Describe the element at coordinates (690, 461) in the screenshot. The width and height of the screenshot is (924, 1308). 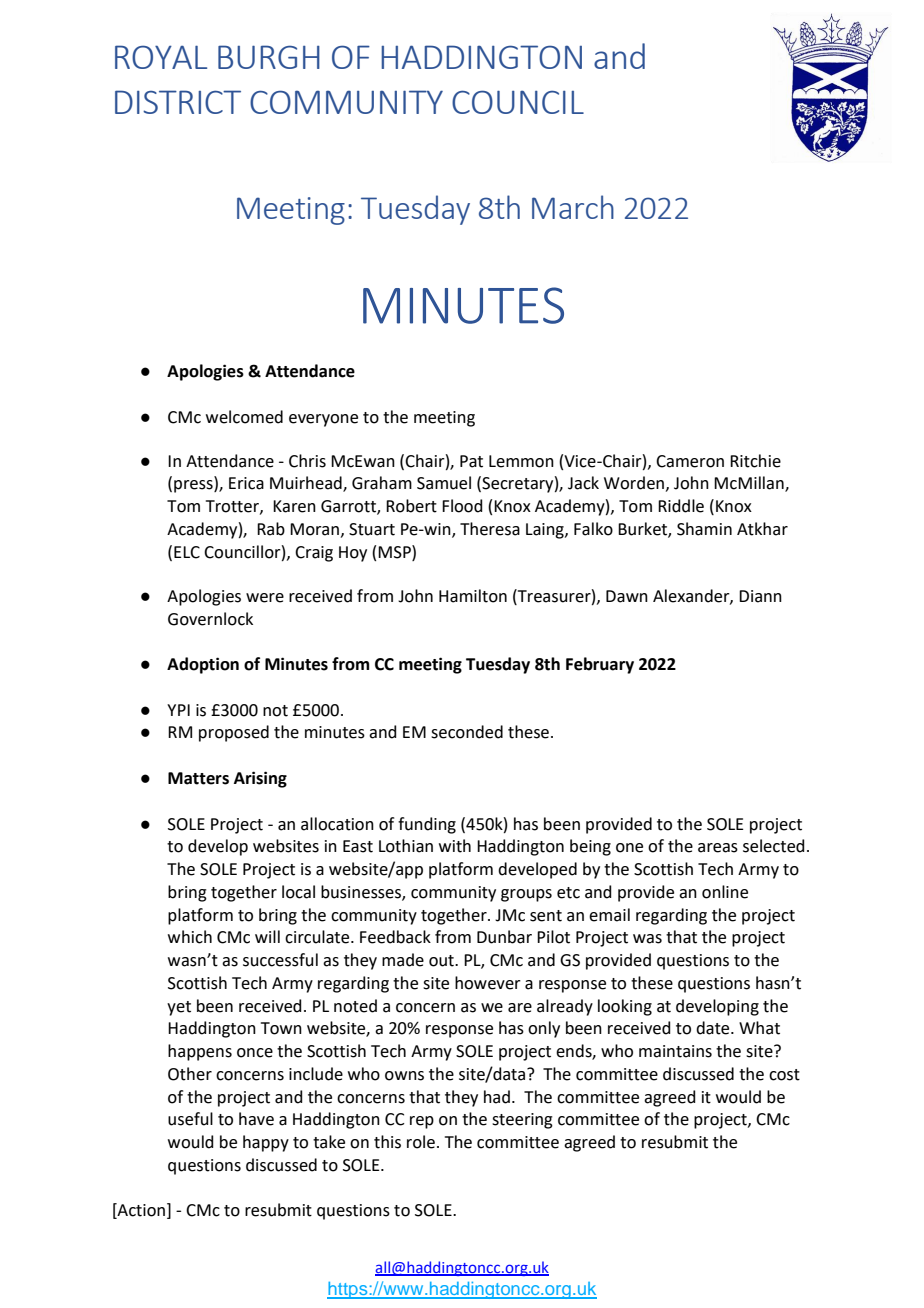
I see `Cameron` at that location.
